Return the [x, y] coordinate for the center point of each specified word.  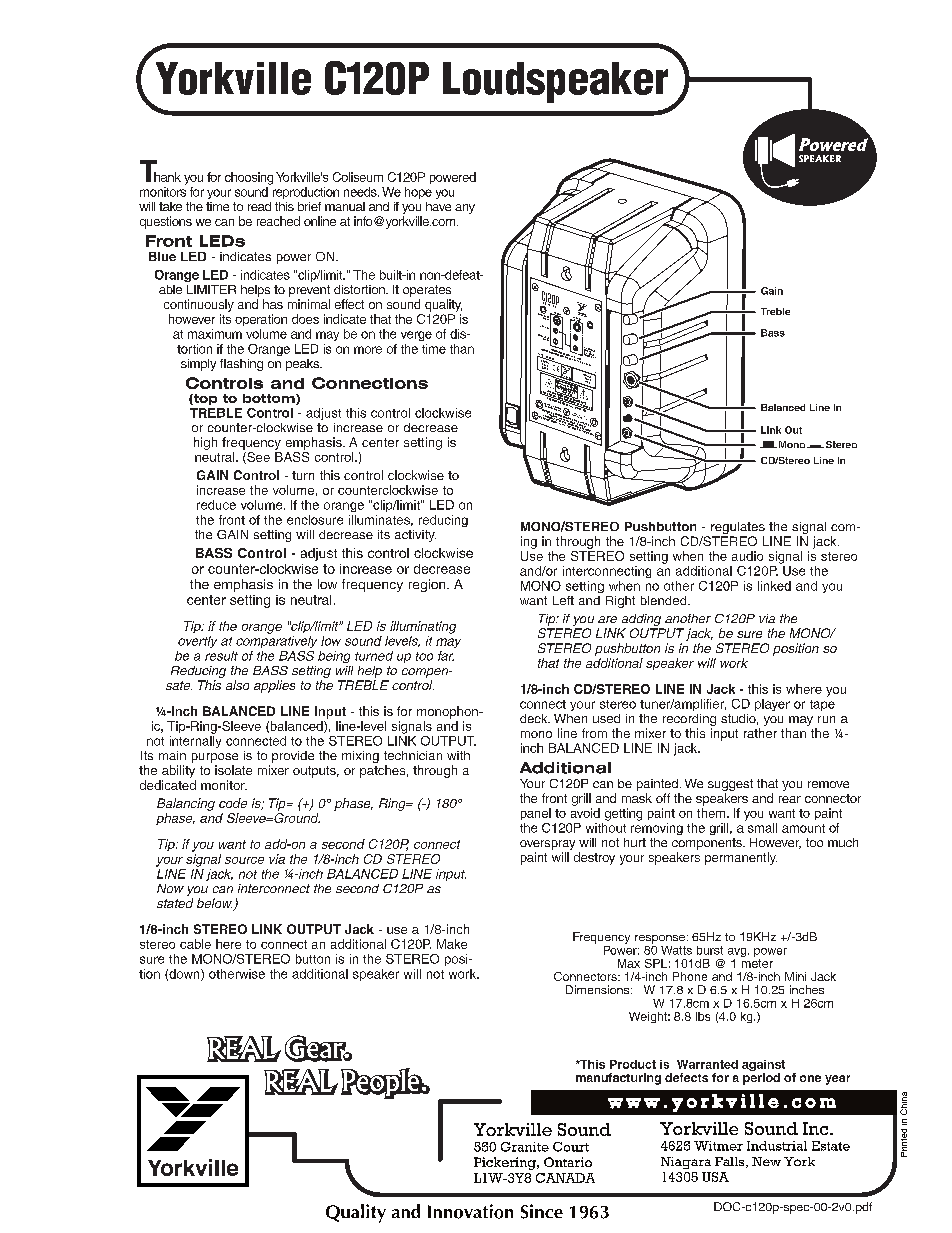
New [766, 1161]
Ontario [568, 1162]
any [465, 209]
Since [542, 1211]
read [259, 206]
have [438, 206]
